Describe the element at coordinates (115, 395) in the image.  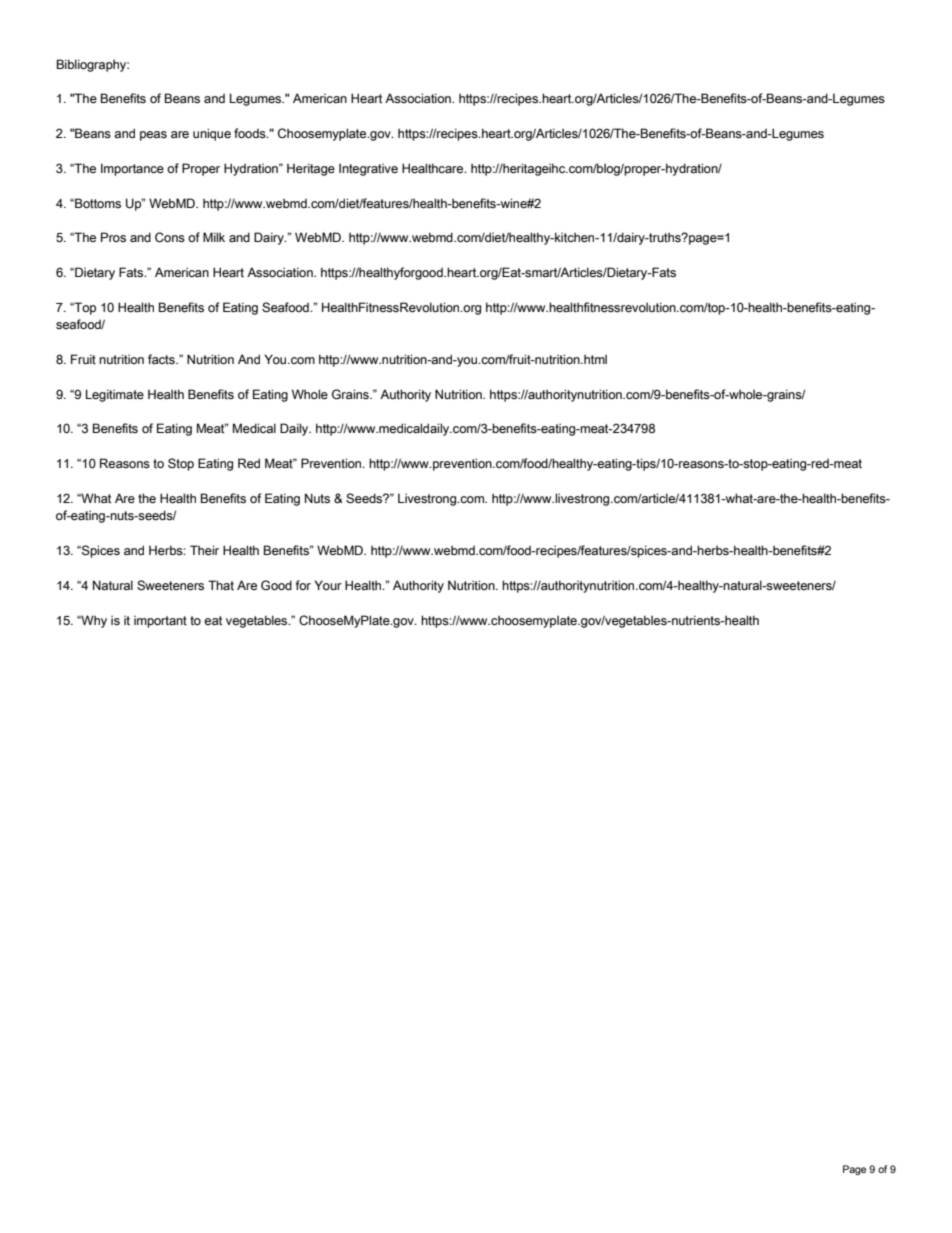
I see `Legitimate` at that location.
